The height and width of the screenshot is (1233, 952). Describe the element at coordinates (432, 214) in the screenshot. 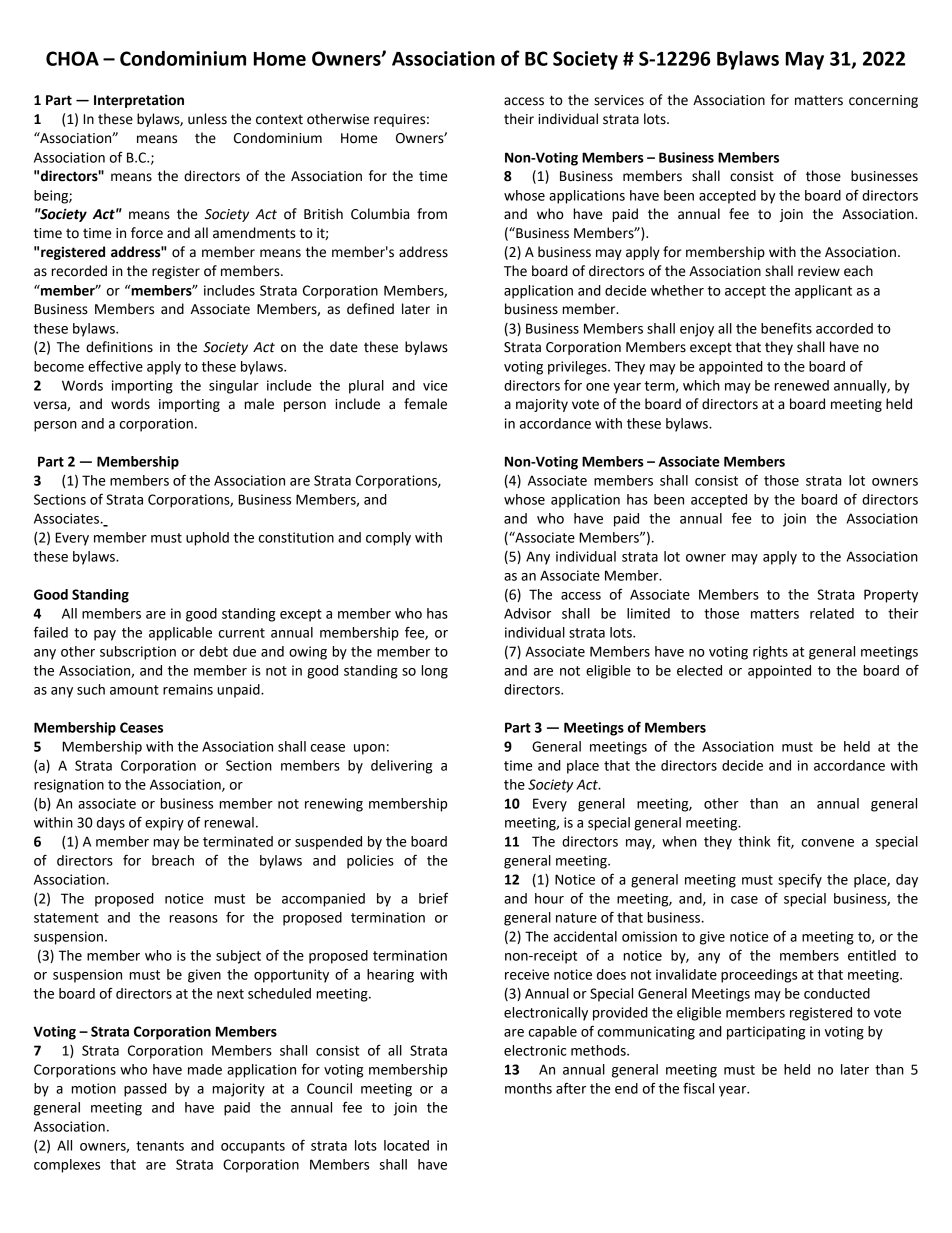

I see `from` at that location.
